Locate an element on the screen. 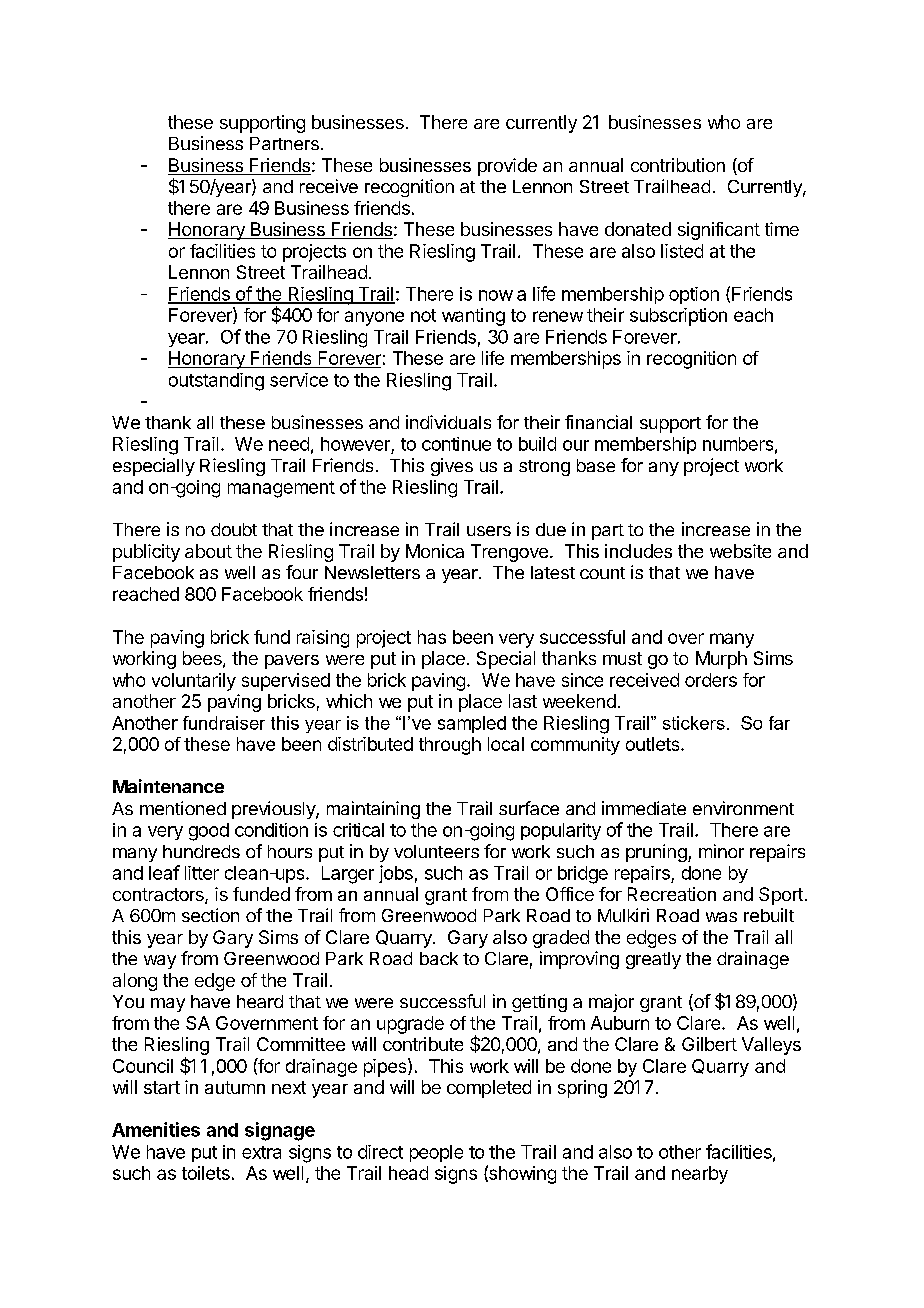 The image size is (924, 1308). people is located at coordinates (436, 1153).
